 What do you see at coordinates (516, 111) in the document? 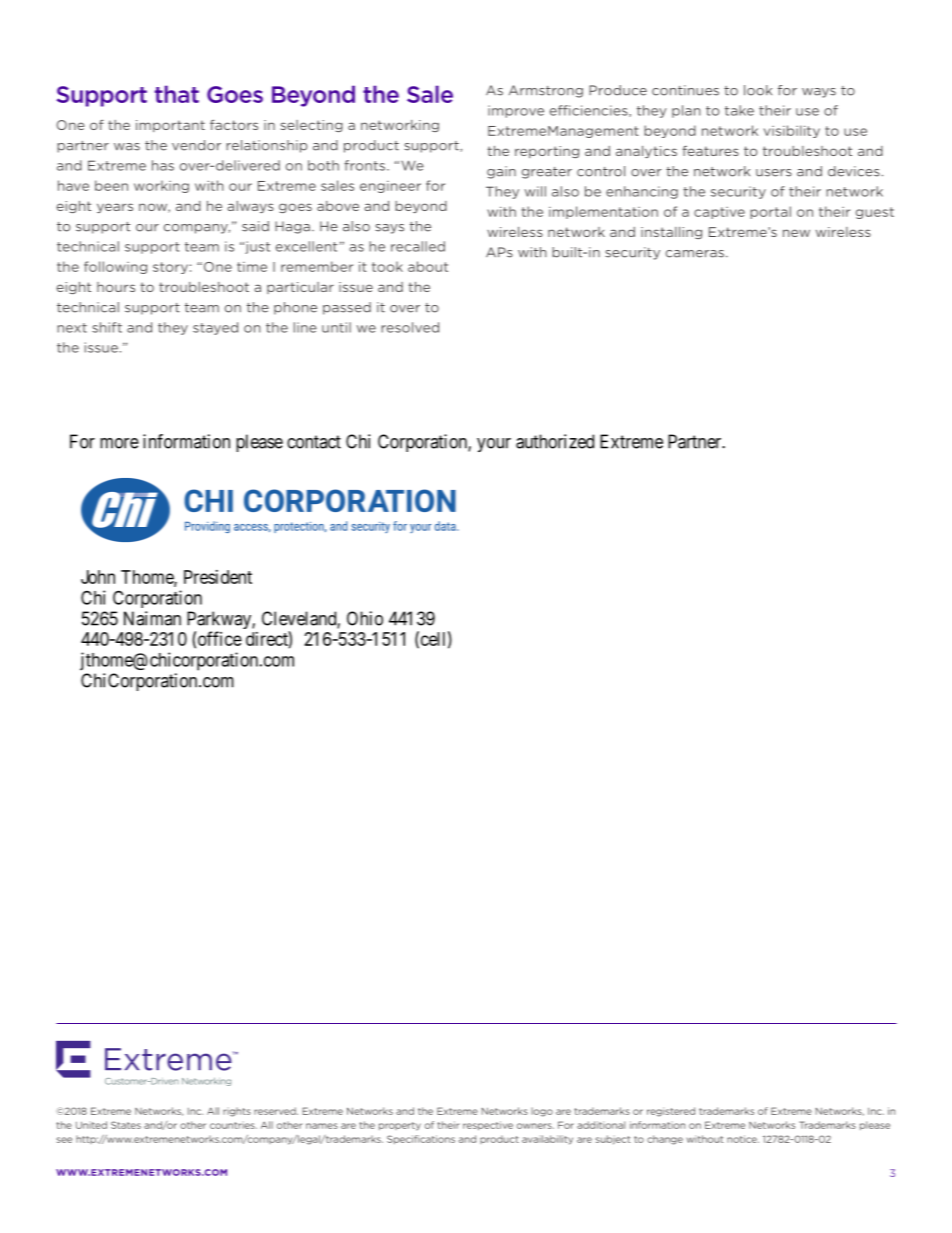
I see `improve` at bounding box center [516, 111].
